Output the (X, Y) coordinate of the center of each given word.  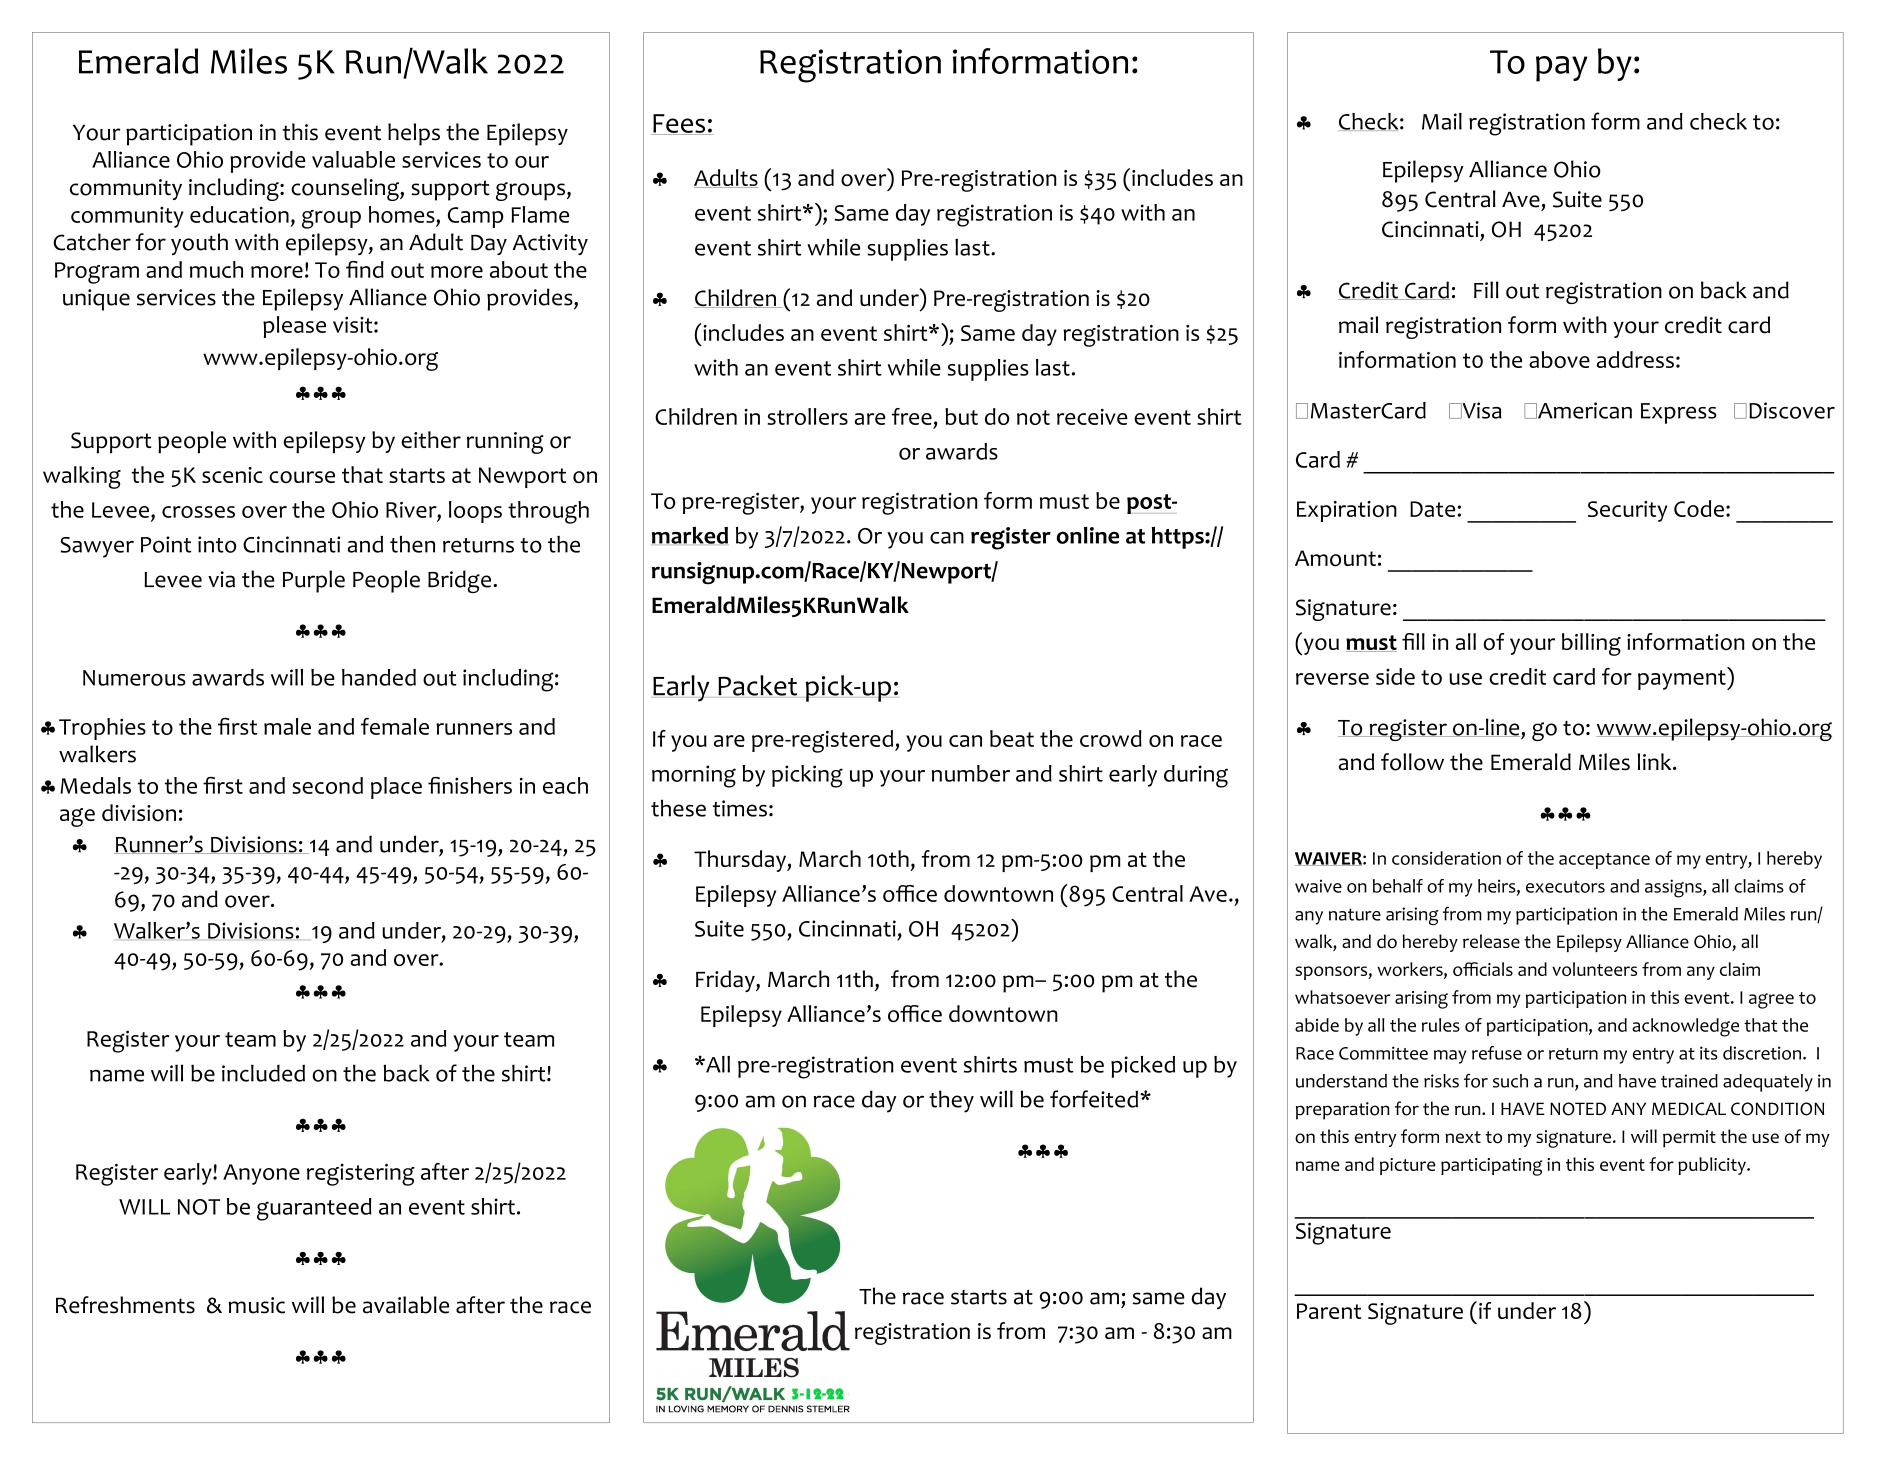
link (1656, 761)
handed (379, 677)
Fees (679, 124)
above (1559, 359)
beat (1012, 738)
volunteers (1594, 969)
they (951, 1101)
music (256, 1305)
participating (1491, 1167)
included (263, 1073)
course (302, 477)
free (912, 416)
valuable (353, 159)
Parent (1329, 1311)
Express (1679, 413)
